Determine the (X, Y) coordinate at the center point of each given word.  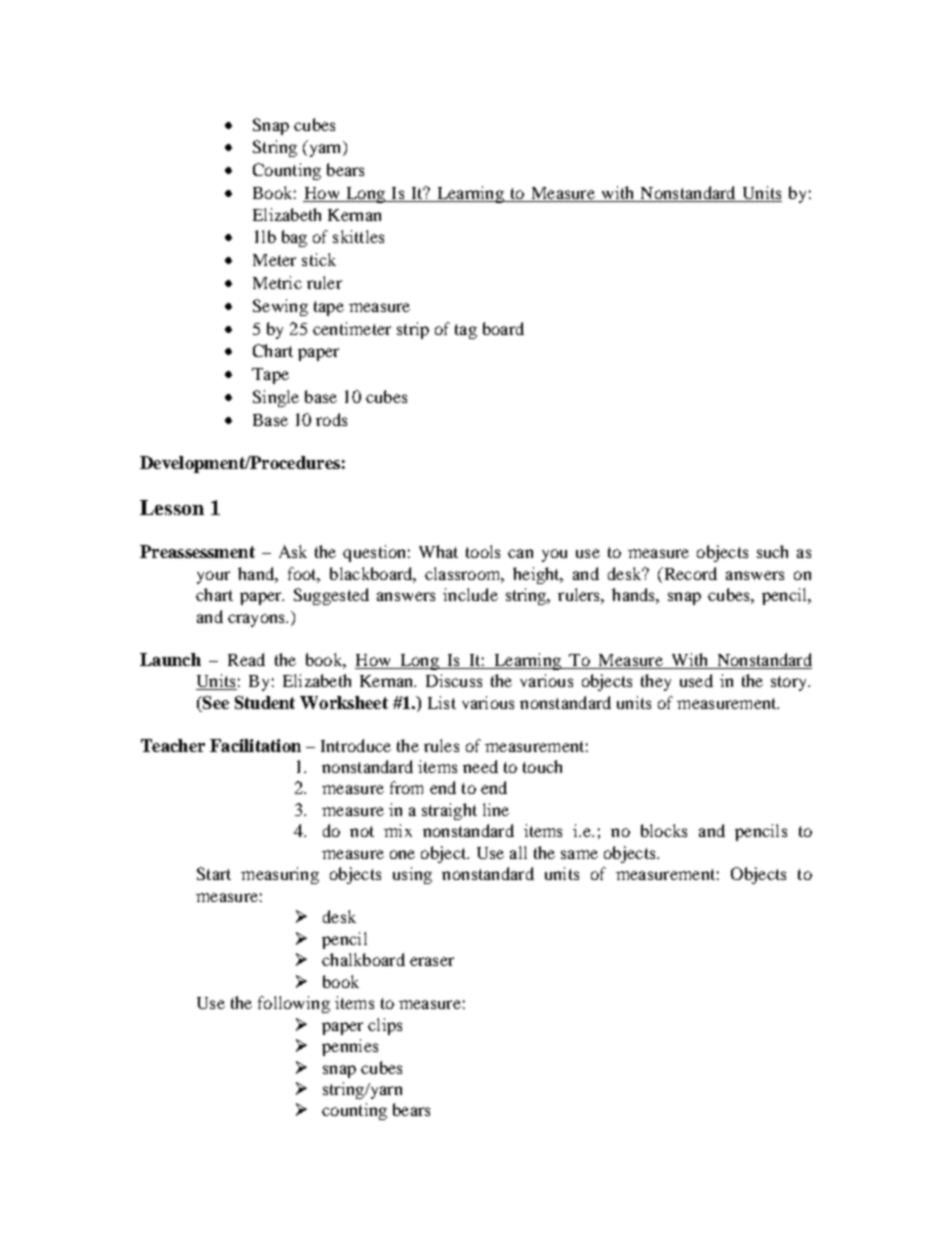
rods (331, 419)
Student (265, 702)
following (294, 1004)
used (696, 680)
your (213, 577)
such (772, 551)
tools (483, 551)
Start (214, 873)
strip (413, 330)
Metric (277, 282)
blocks (664, 830)
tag (466, 331)
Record (689, 573)
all (518, 852)
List (442, 702)
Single (276, 398)
